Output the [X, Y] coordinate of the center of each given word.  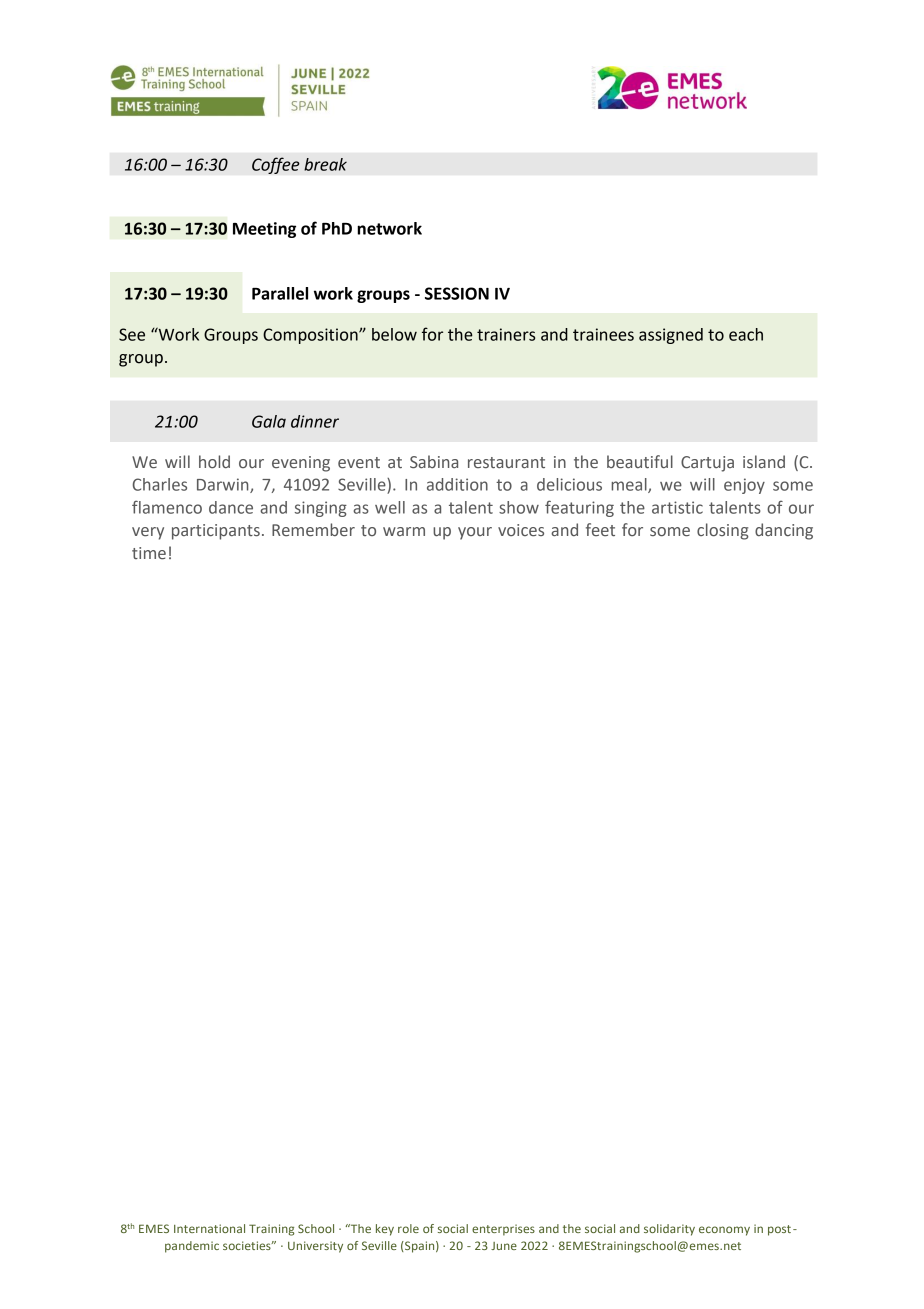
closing [723, 531]
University [315, 1247]
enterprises [503, 1230]
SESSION [457, 293]
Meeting [264, 230]
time [149, 553]
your [475, 533]
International [209, 1228]
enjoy [744, 486]
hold [214, 461]
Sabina [434, 461]
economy [724, 1231]
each [746, 334]
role [408, 1228]
